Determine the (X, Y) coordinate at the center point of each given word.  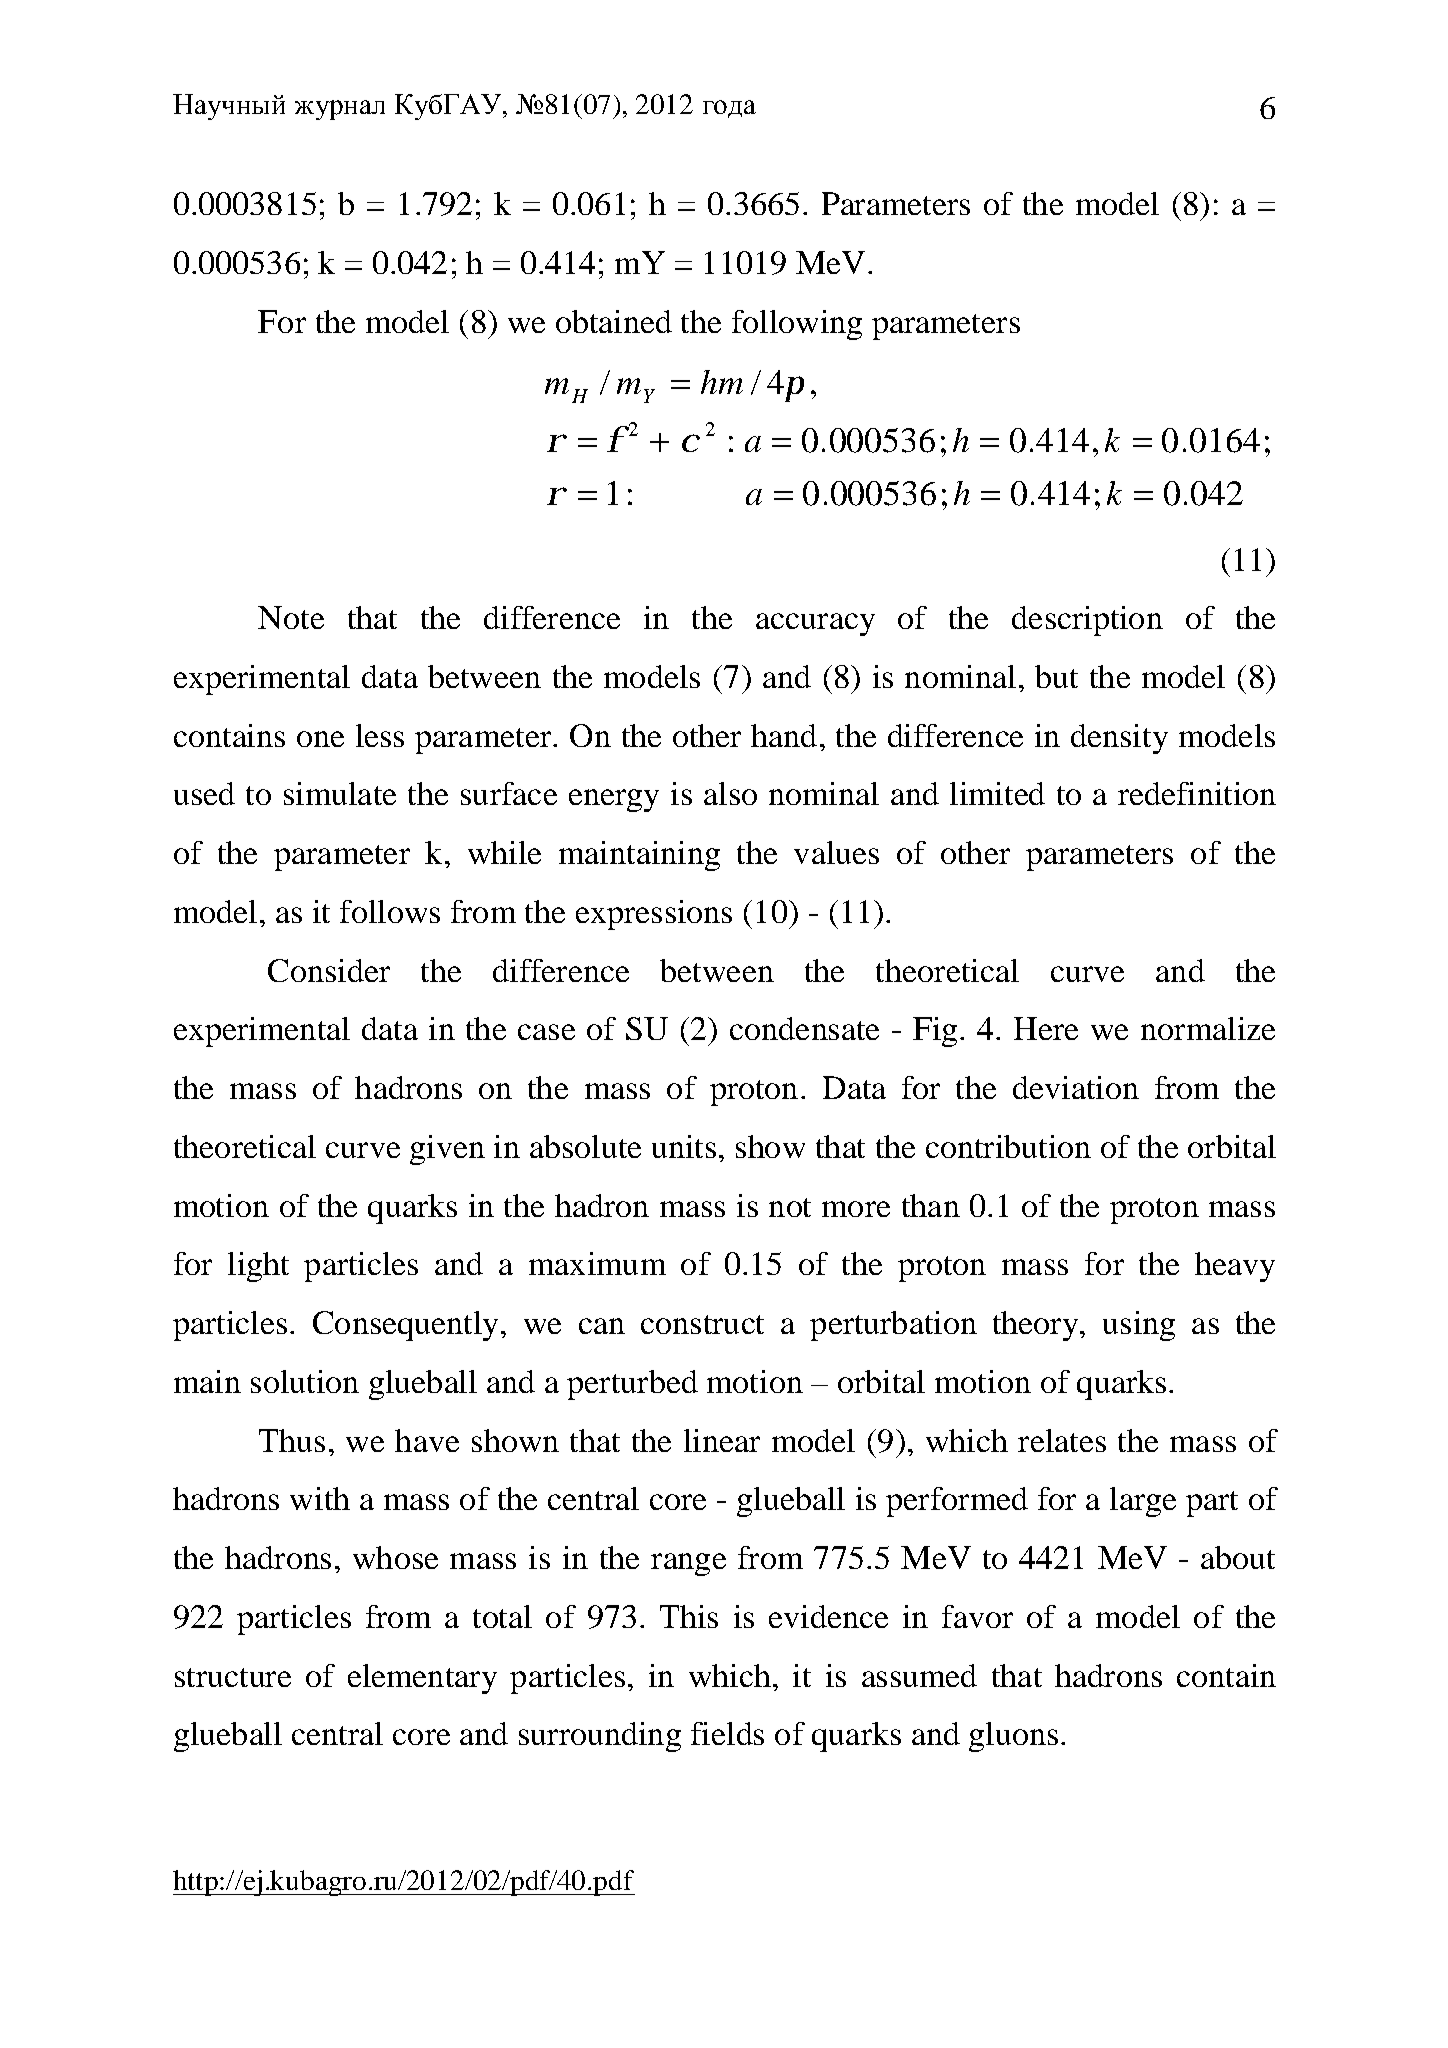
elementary (422, 1679)
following (797, 325)
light (258, 1267)
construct (702, 1324)
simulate (340, 793)
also (730, 793)
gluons (1013, 1737)
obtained (614, 321)
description (1087, 621)
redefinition (1197, 793)
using (1139, 1326)
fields (727, 1733)
